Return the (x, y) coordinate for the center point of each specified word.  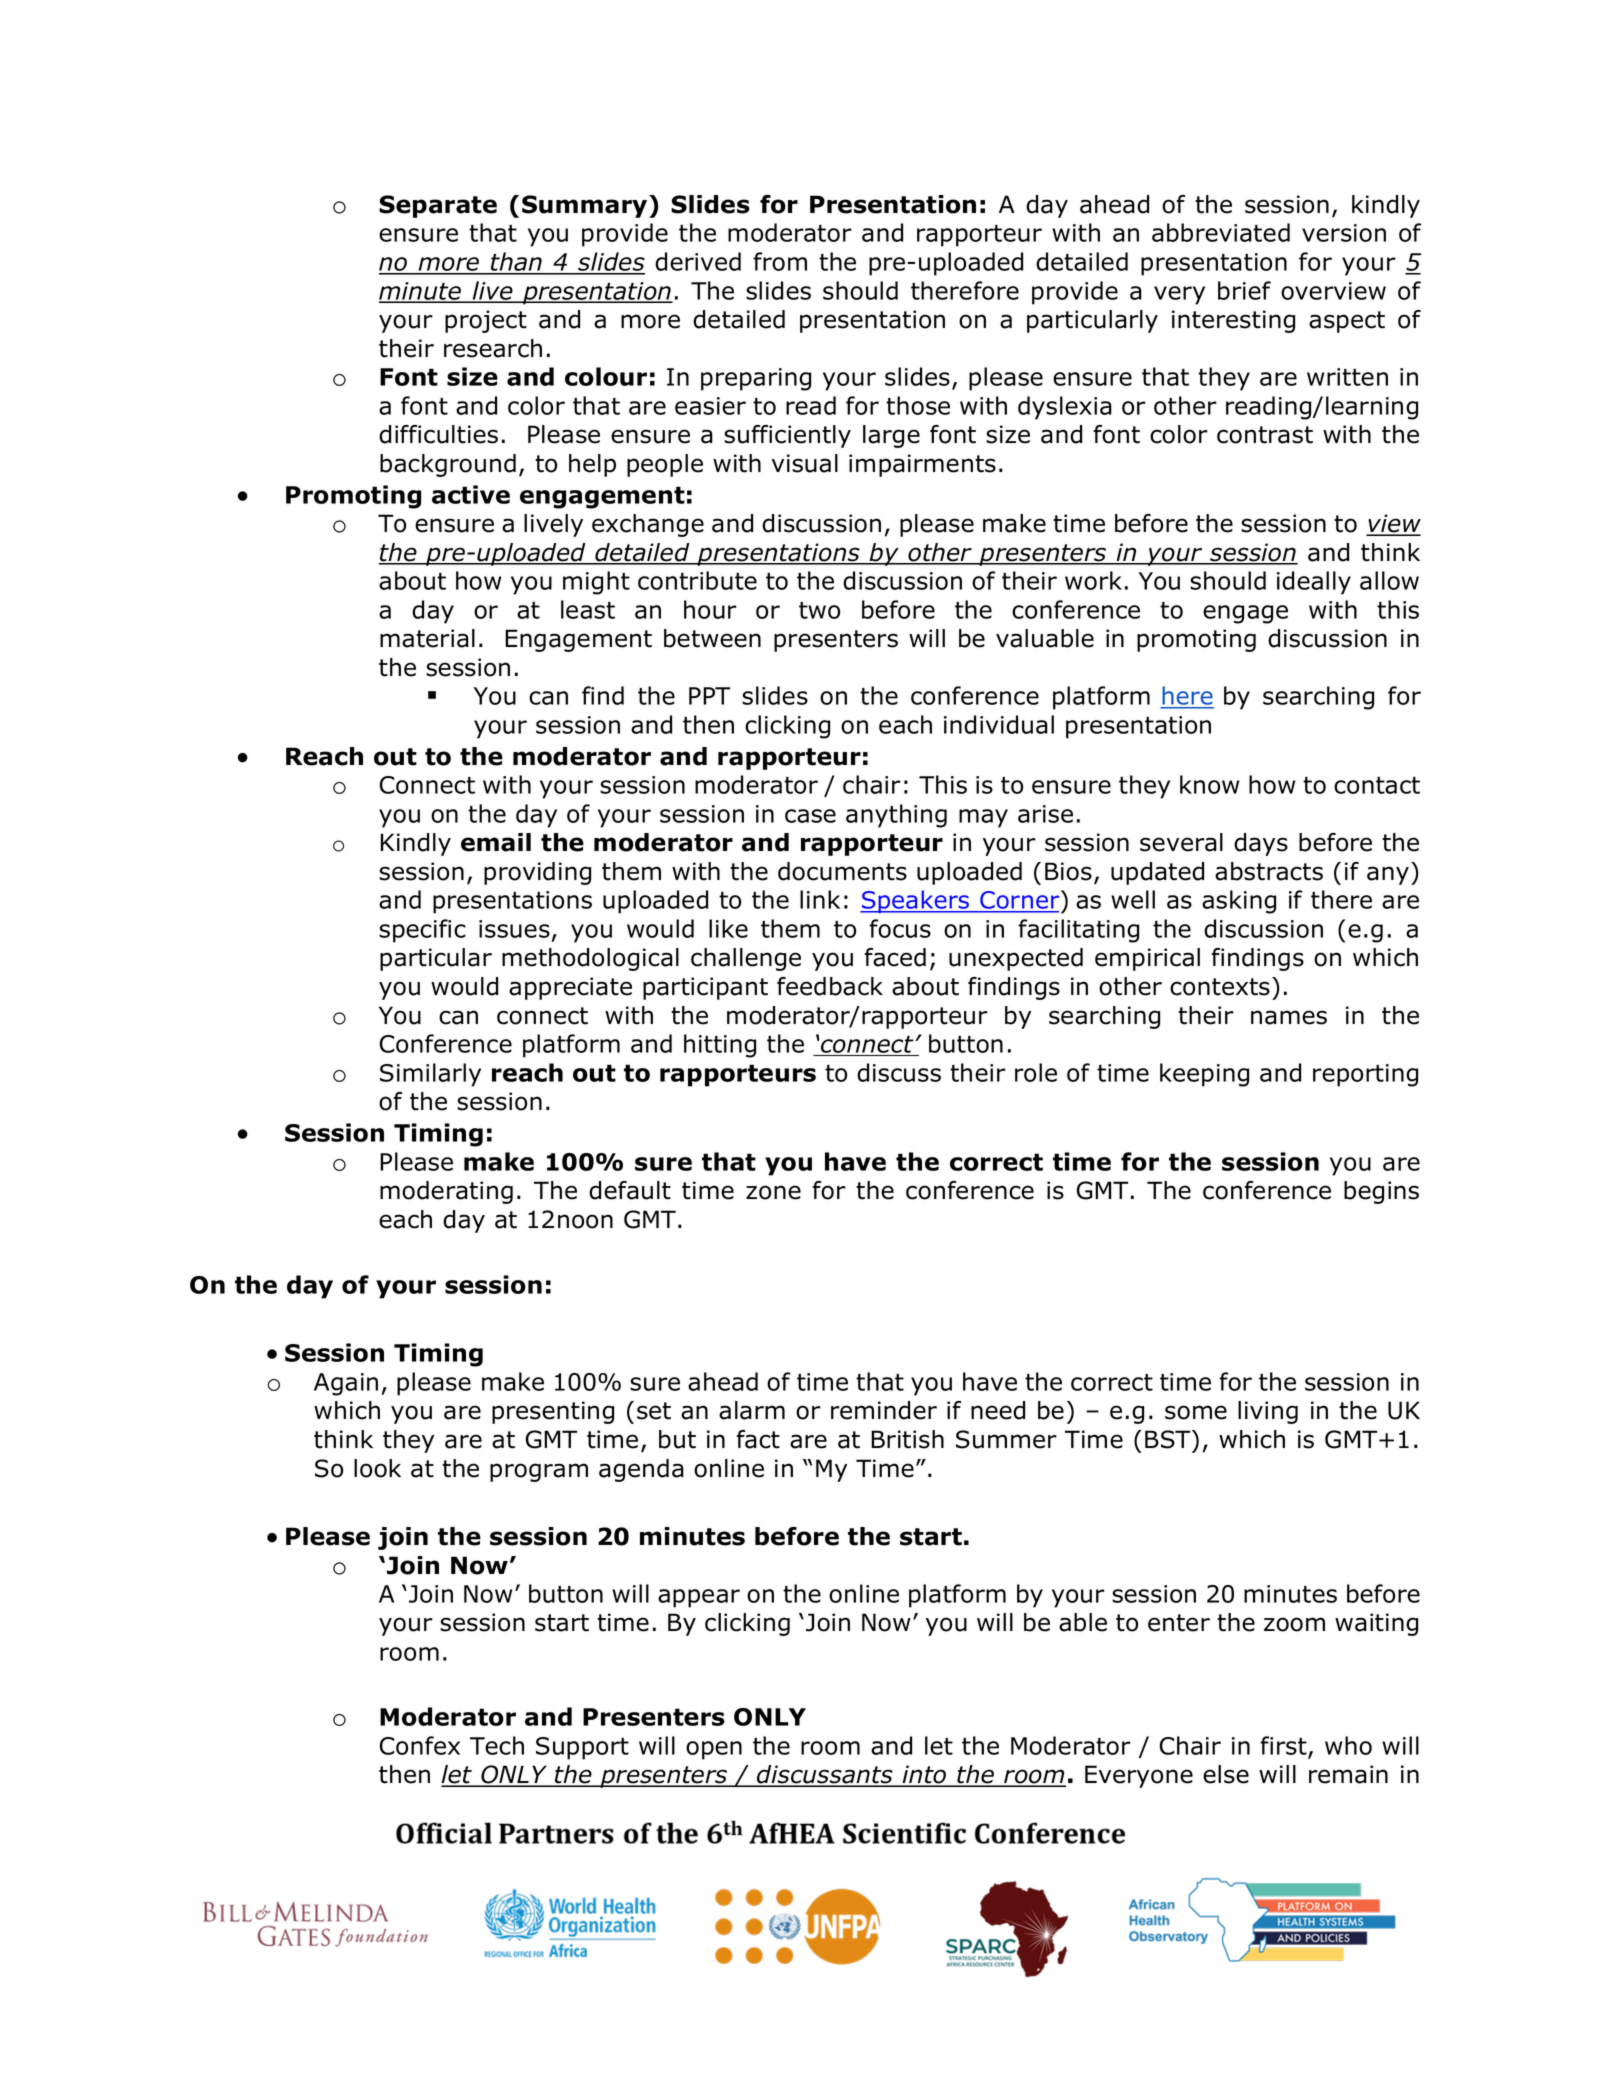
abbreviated (1221, 232)
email (496, 842)
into (924, 1775)
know (1210, 784)
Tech (497, 1745)
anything (896, 816)
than (516, 263)
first (1284, 1746)
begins (1381, 1192)
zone (773, 1192)
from (780, 261)
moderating (446, 1192)
